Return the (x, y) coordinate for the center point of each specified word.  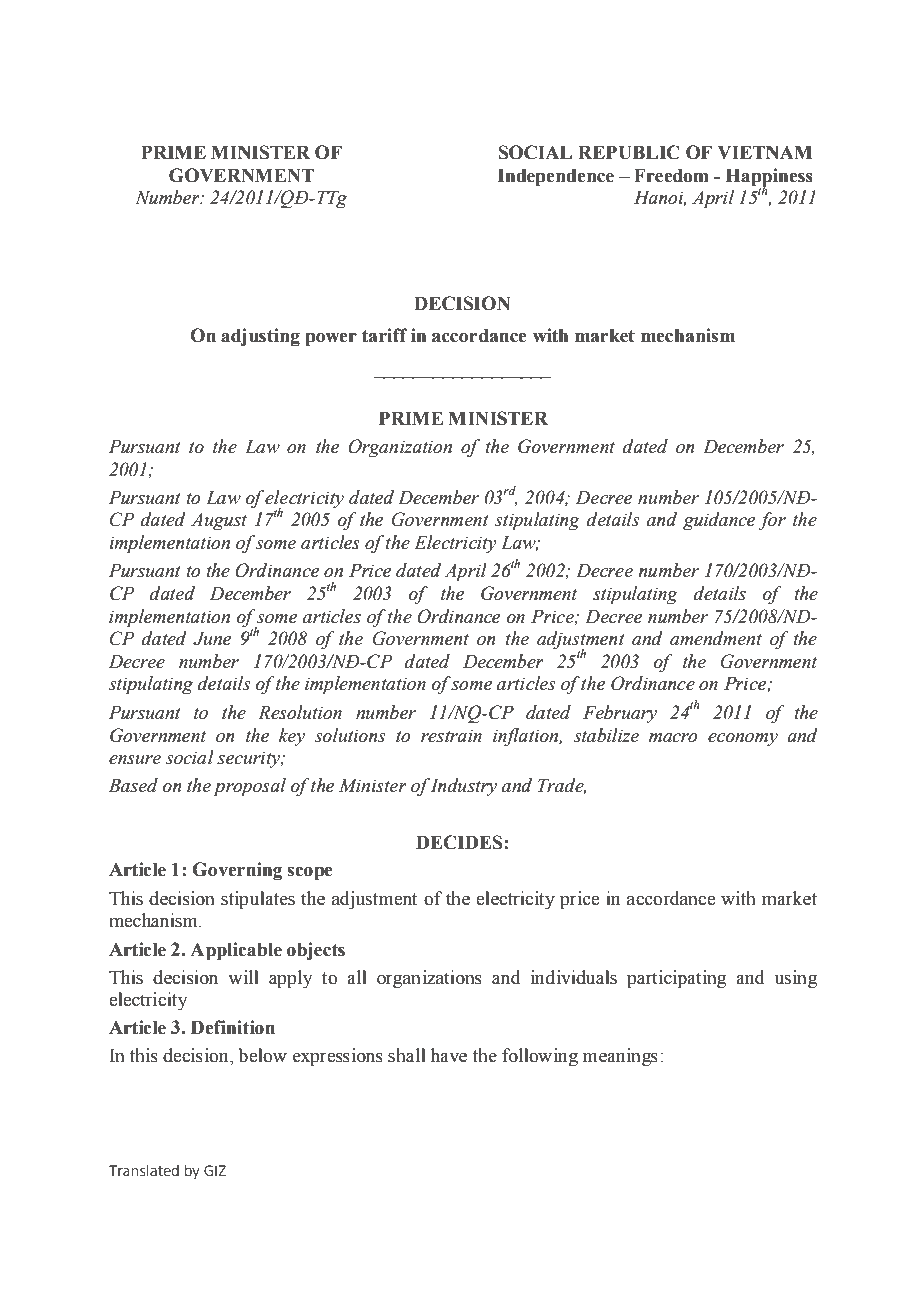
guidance (719, 521)
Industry (462, 787)
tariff (385, 335)
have (449, 1055)
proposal (249, 787)
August (219, 522)
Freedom (671, 175)
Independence (556, 177)
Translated (144, 1170)
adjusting (260, 337)
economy (743, 740)
